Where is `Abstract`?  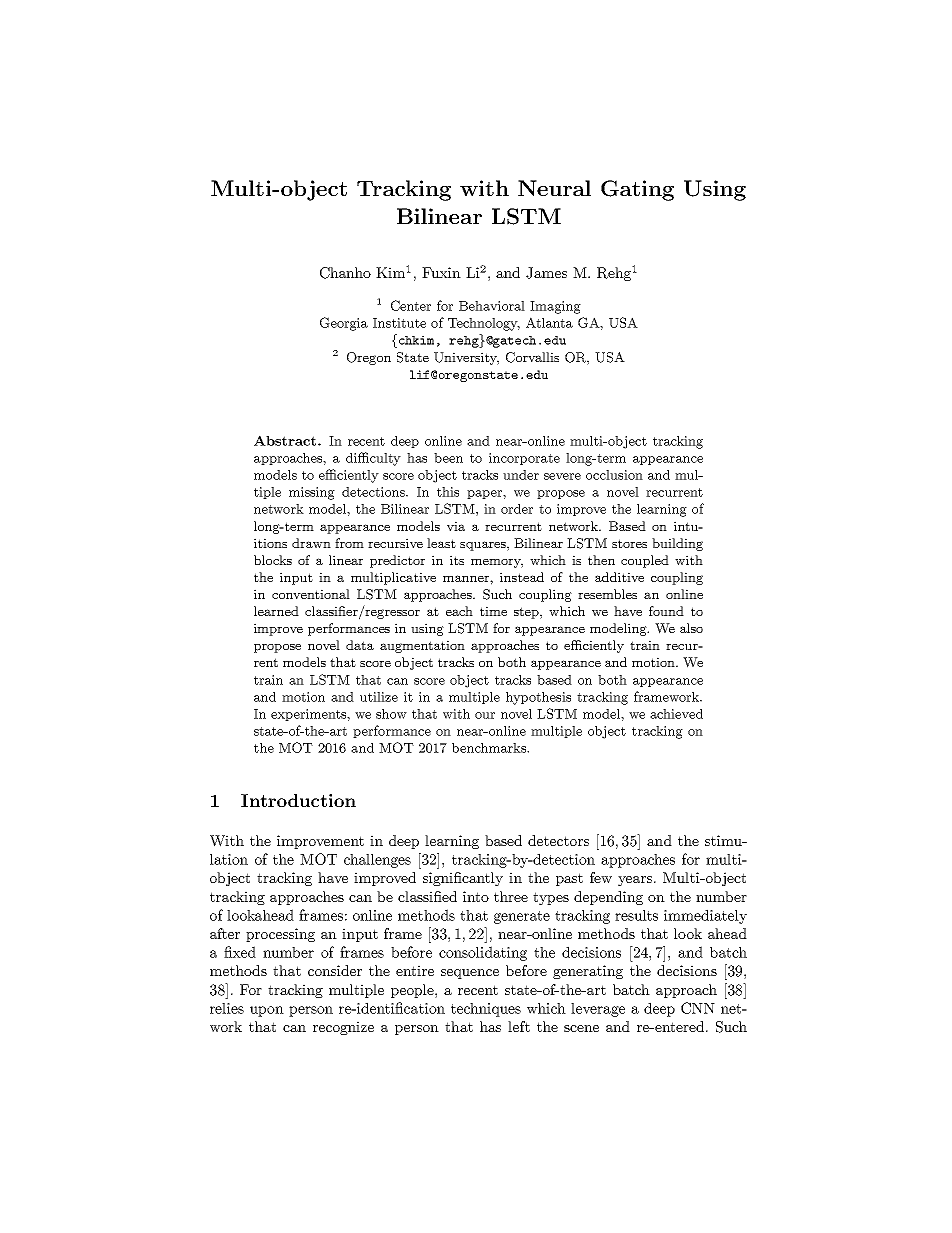 Abstract is located at coordinates (285, 440).
